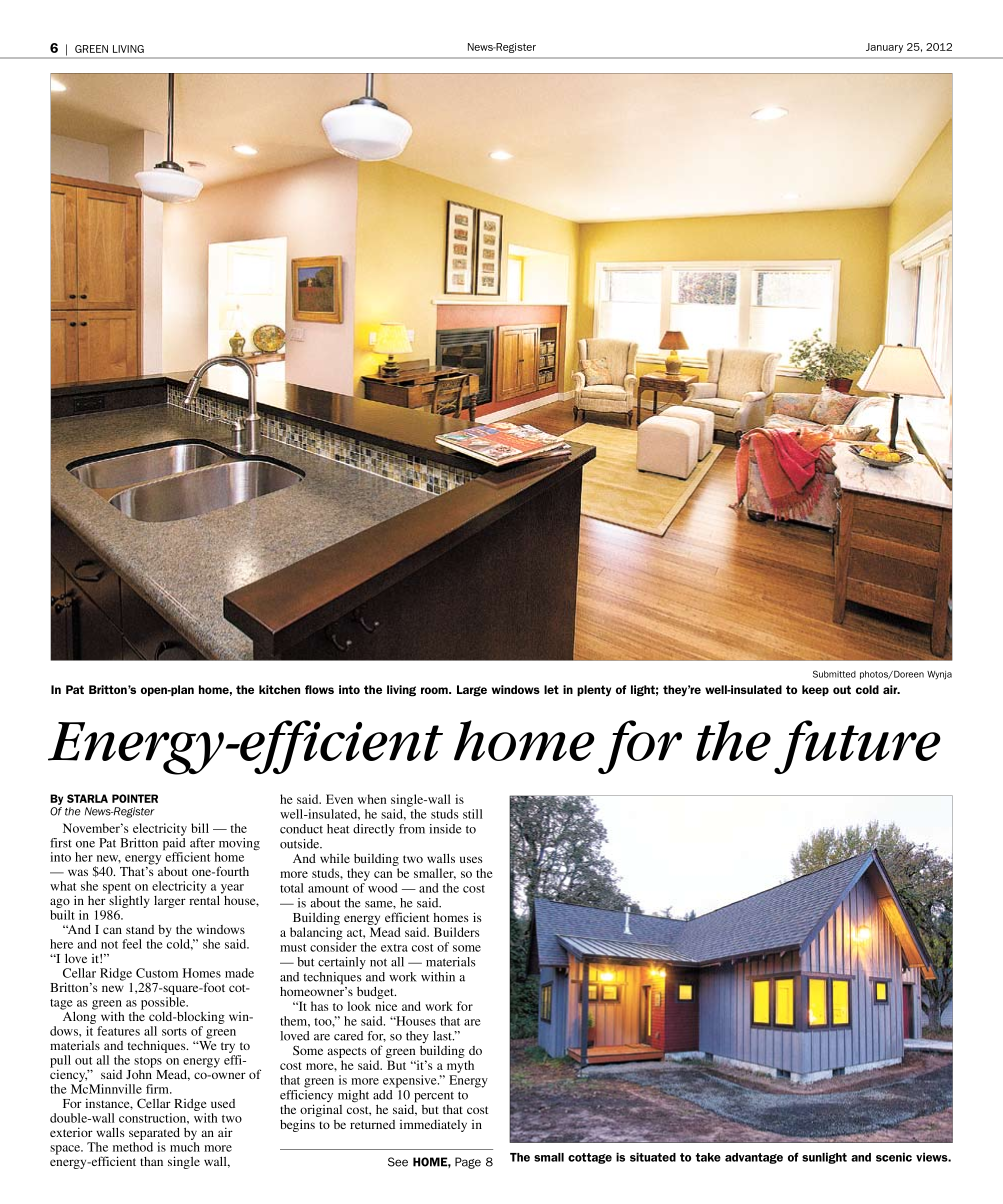 This document has height=1204, width=1003. What do you see at coordinates (594, 690) in the document?
I see `plenty` at bounding box center [594, 690].
